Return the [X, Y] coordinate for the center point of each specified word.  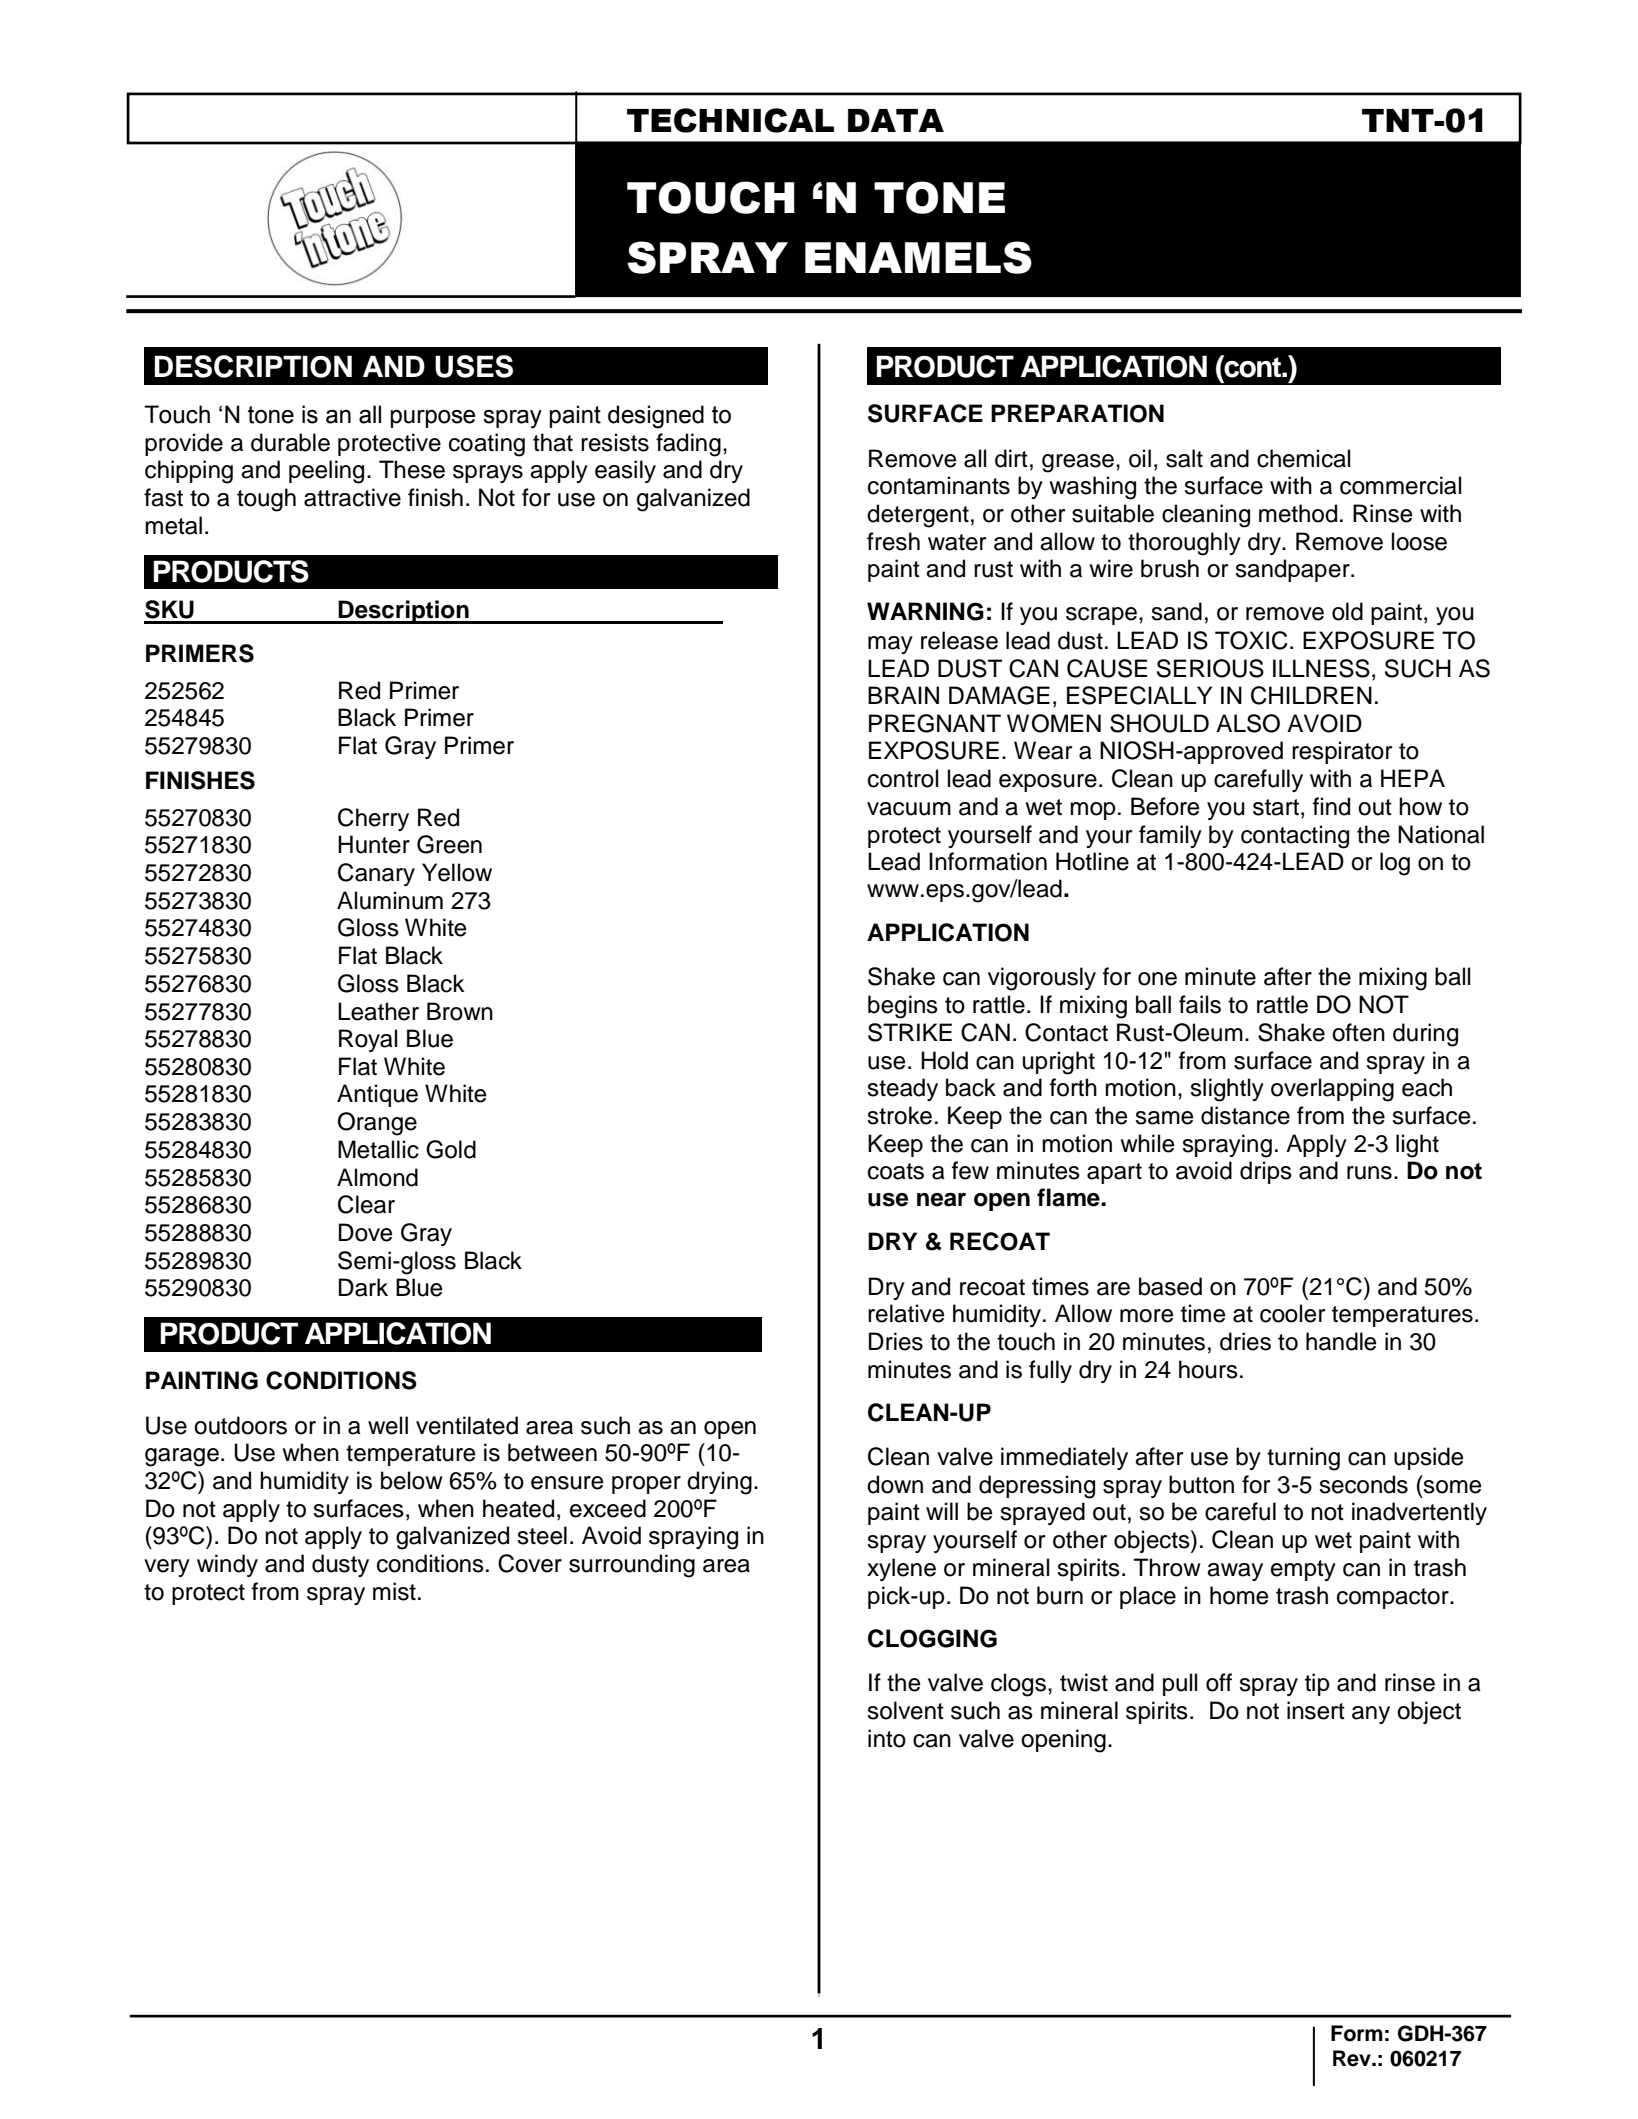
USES [474, 366]
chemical [1303, 458]
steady [902, 1089]
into [887, 1738]
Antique [377, 1095]
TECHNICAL [730, 120]
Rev [1353, 2058]
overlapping [1332, 1090]
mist [394, 1591]
